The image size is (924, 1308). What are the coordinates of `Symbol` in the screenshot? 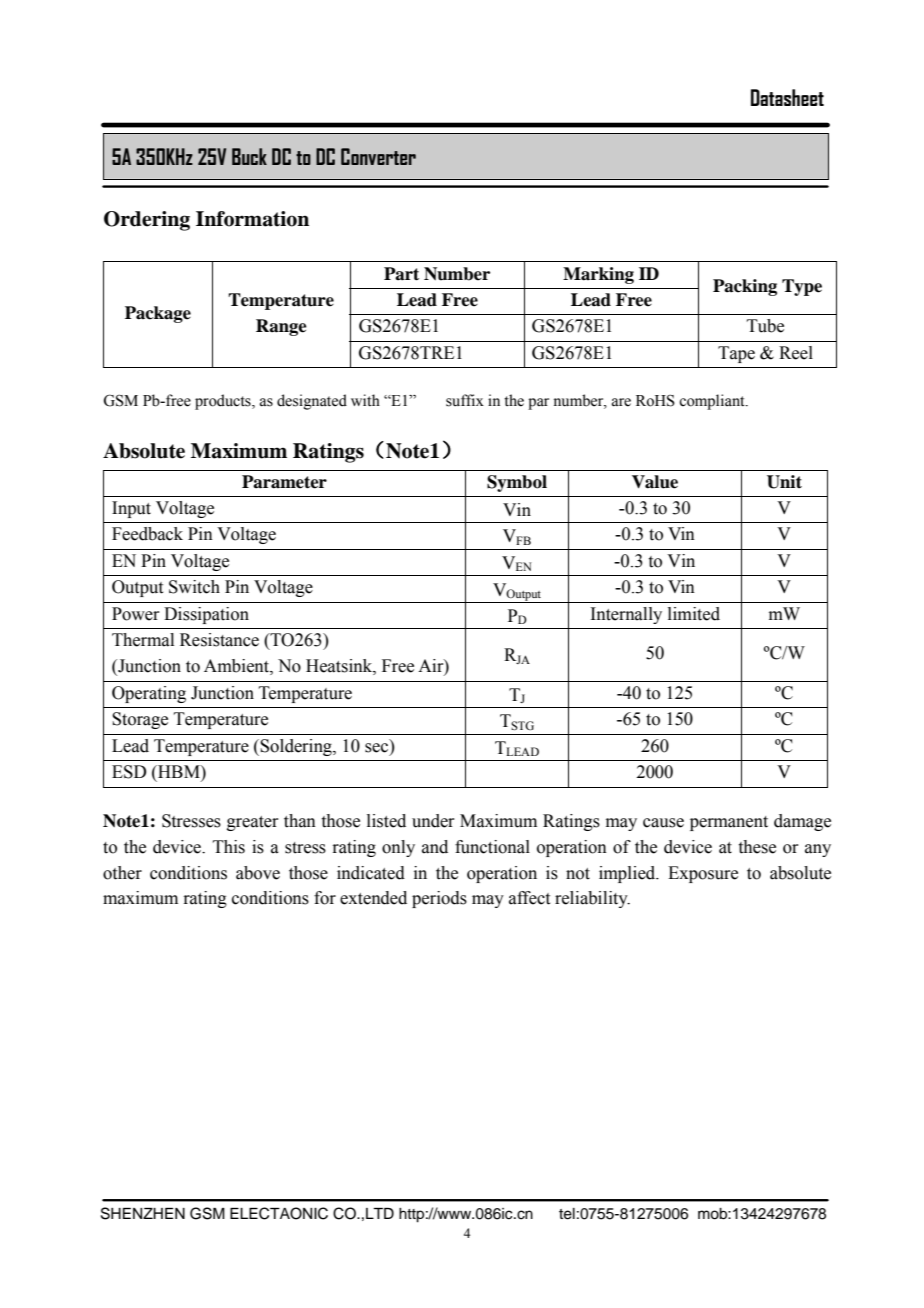 It's located at (517, 483).
